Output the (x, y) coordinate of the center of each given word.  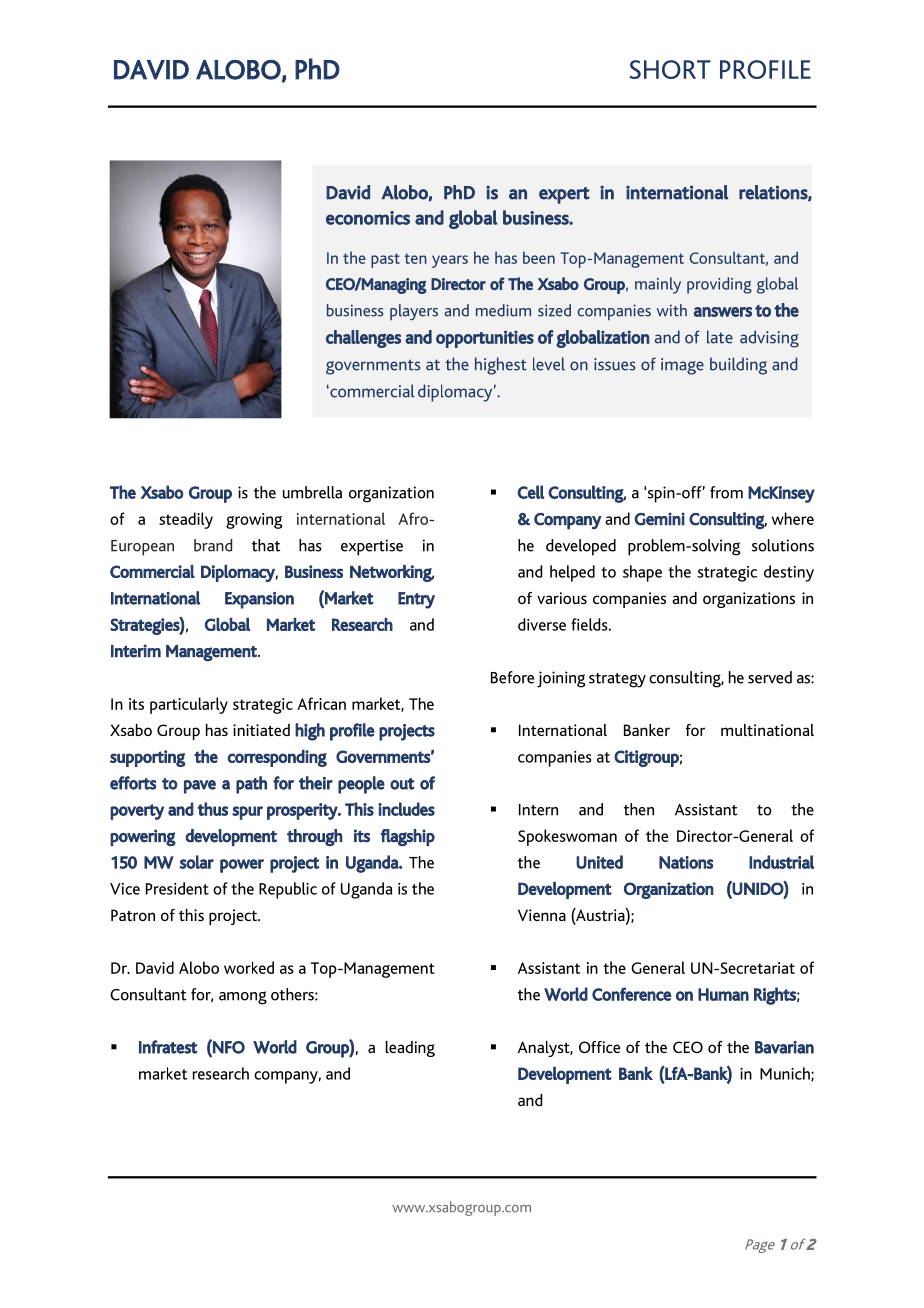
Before (512, 677)
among (243, 998)
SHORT (670, 69)
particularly (189, 705)
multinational (767, 730)
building (738, 366)
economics (368, 218)
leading (410, 1049)
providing (719, 285)
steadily (186, 520)
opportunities (485, 339)
